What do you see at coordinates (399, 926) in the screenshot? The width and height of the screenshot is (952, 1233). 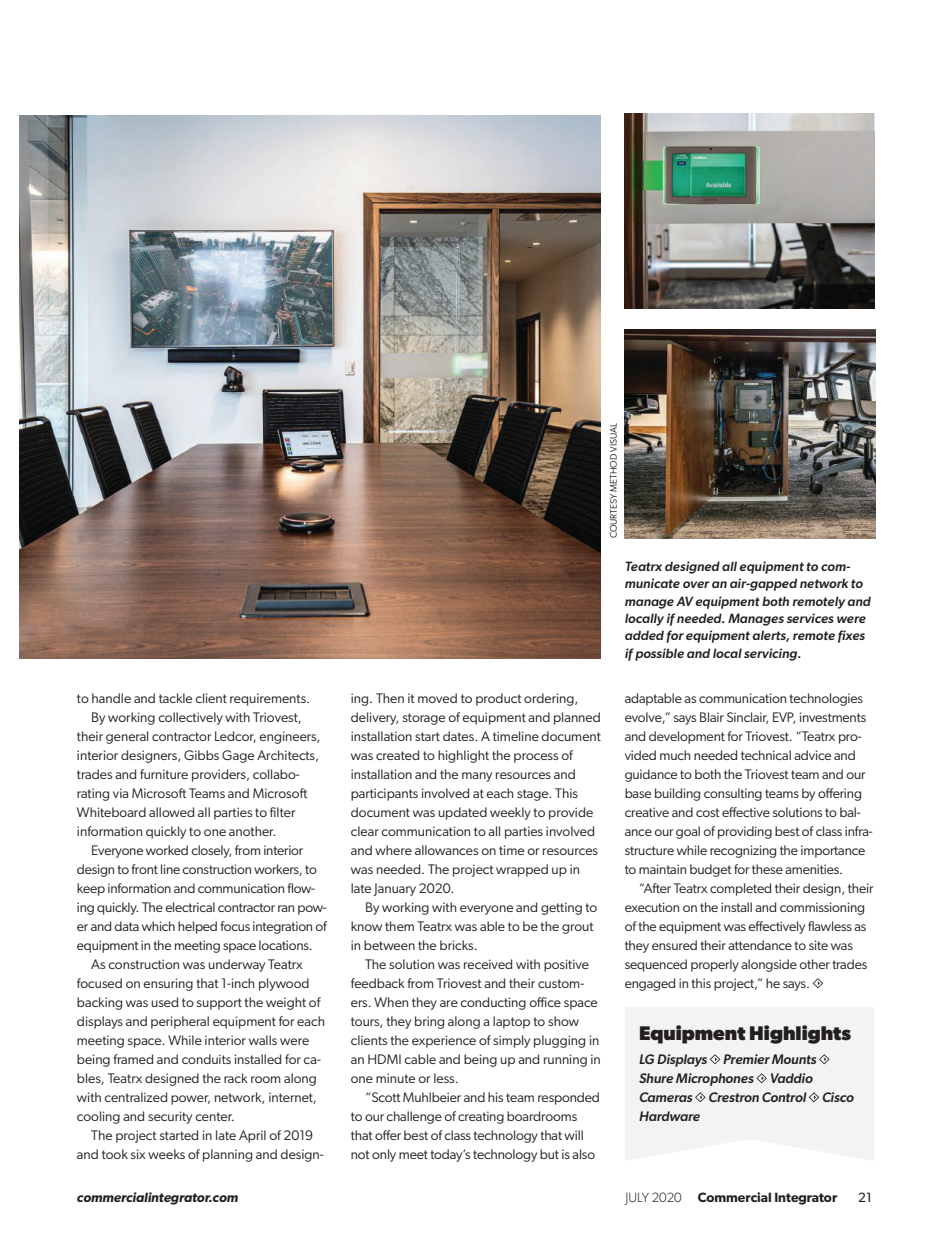 I see `them` at bounding box center [399, 926].
